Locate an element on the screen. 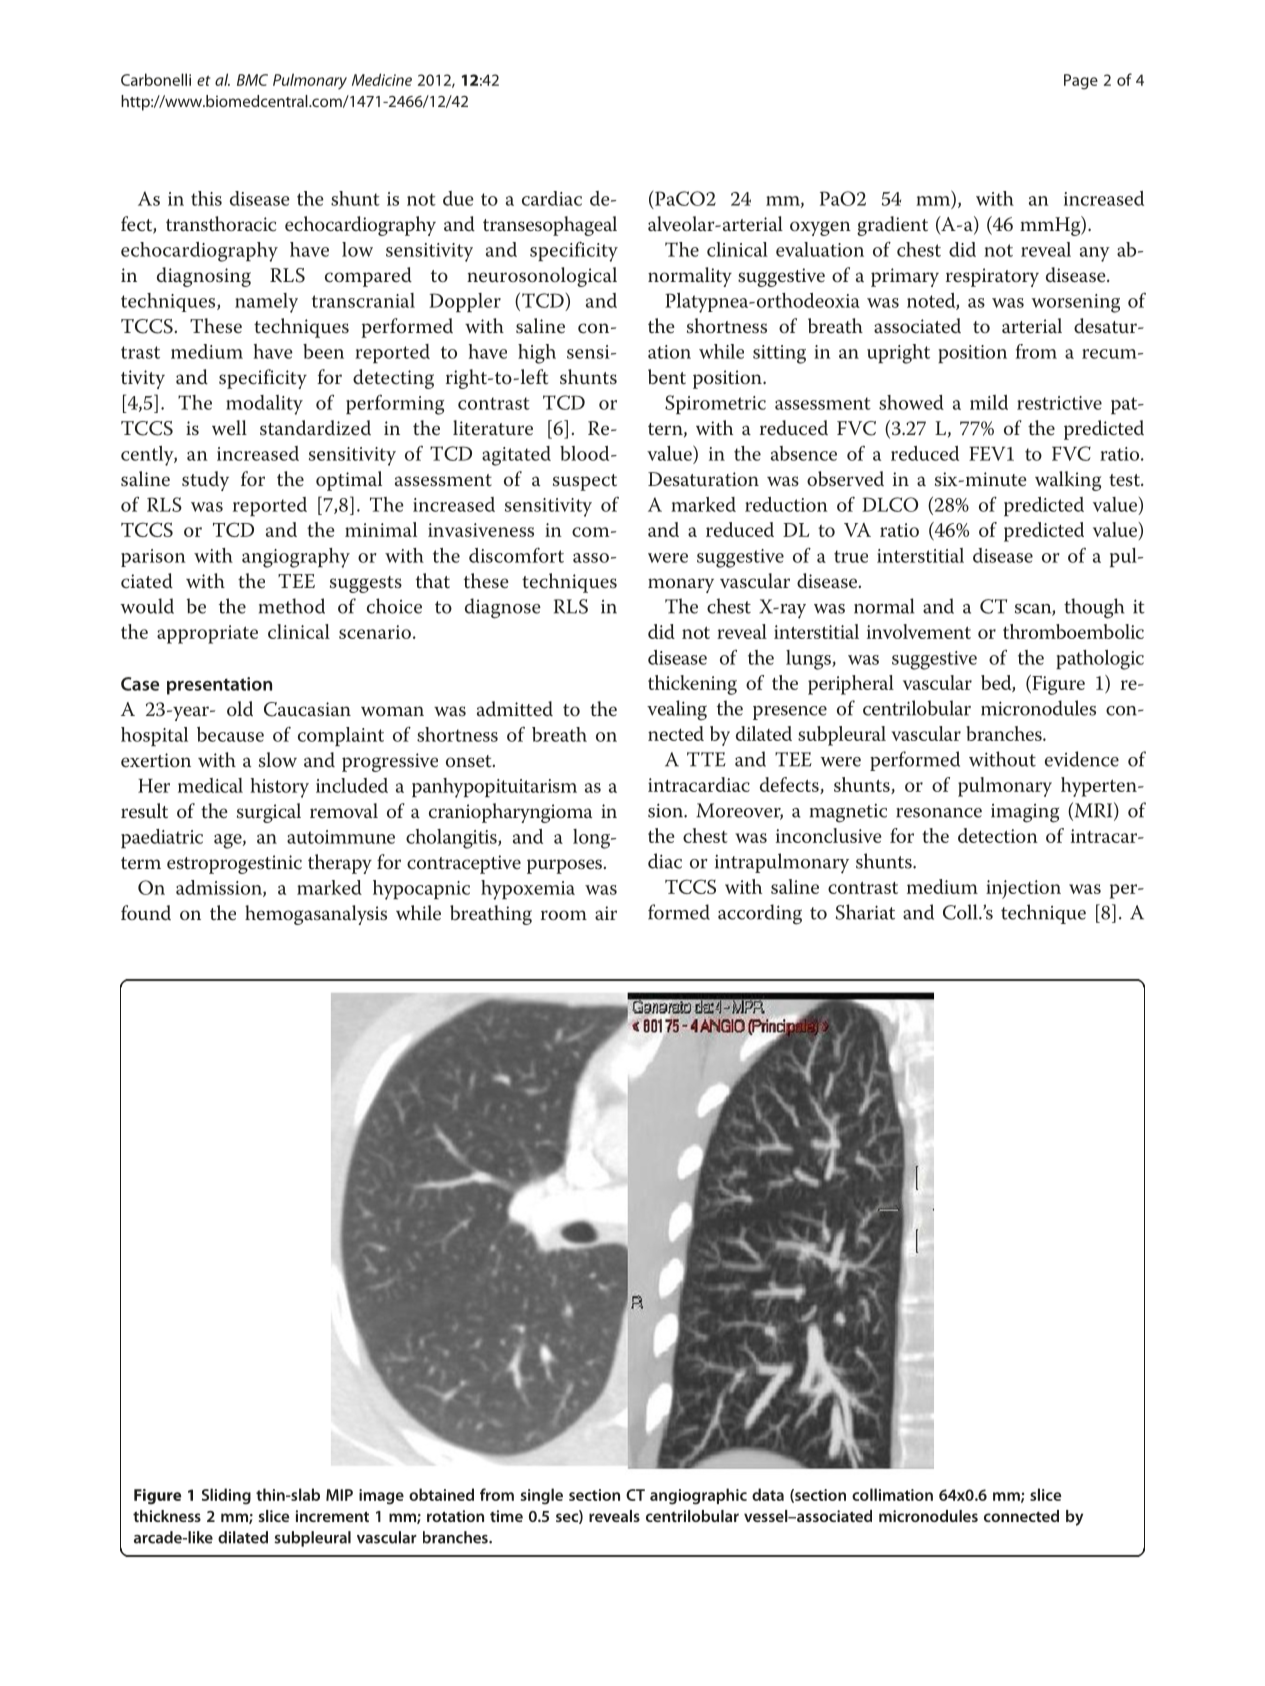  purposes is located at coordinates (564, 866).
